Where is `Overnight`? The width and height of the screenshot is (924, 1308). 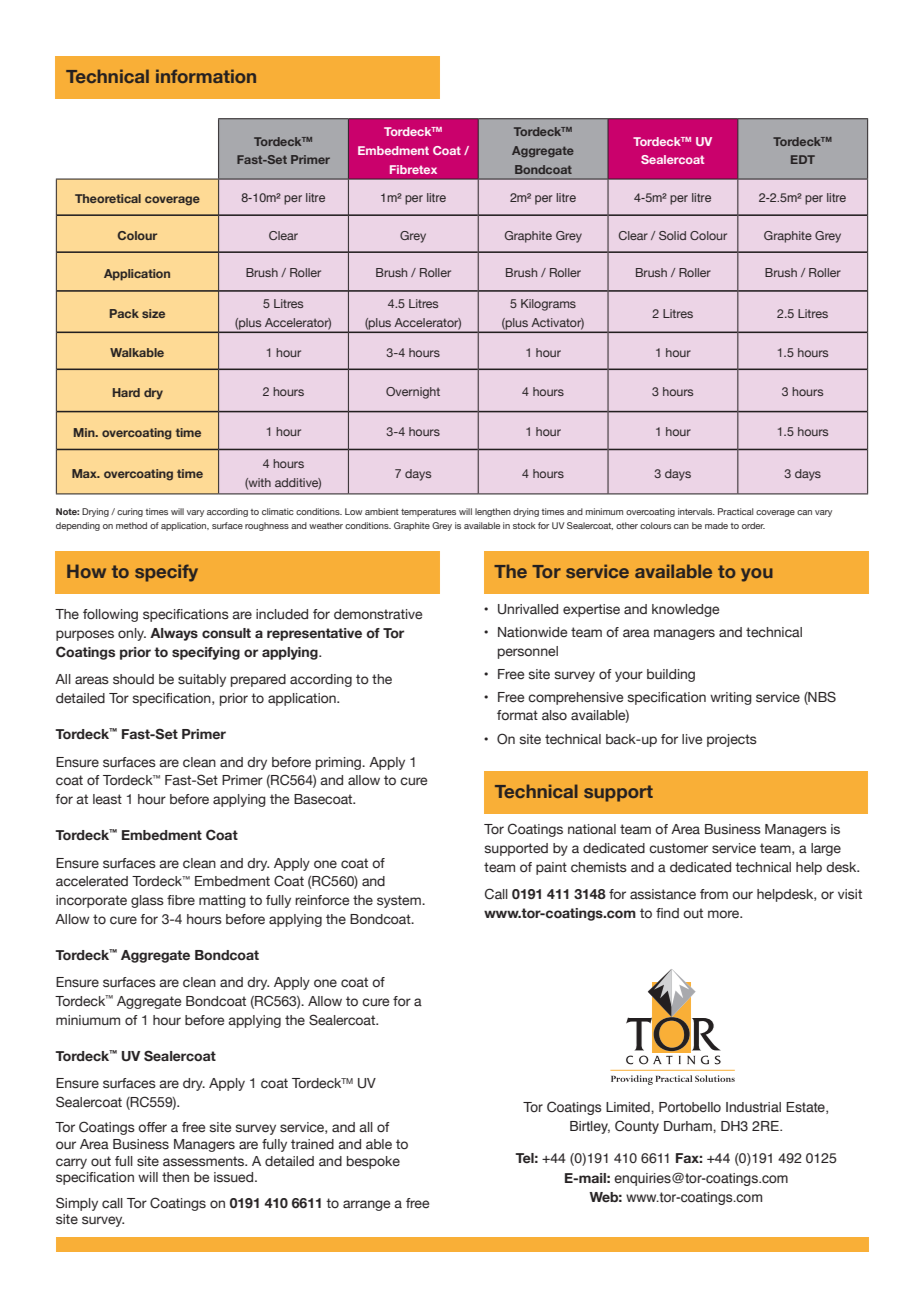
Overnight is located at coordinates (413, 393).
